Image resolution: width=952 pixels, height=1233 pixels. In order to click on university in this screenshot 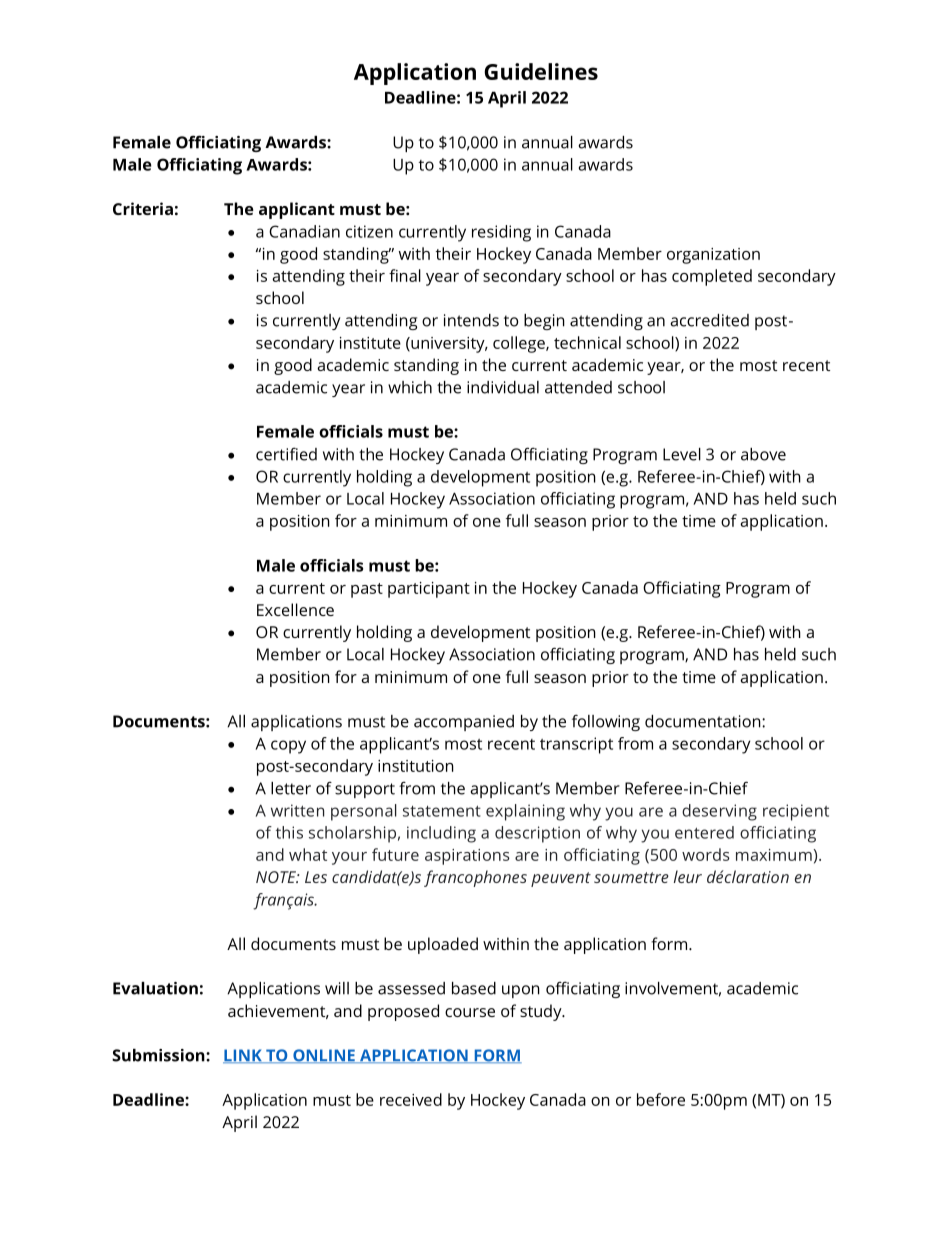, I will do `click(448, 345)`.
